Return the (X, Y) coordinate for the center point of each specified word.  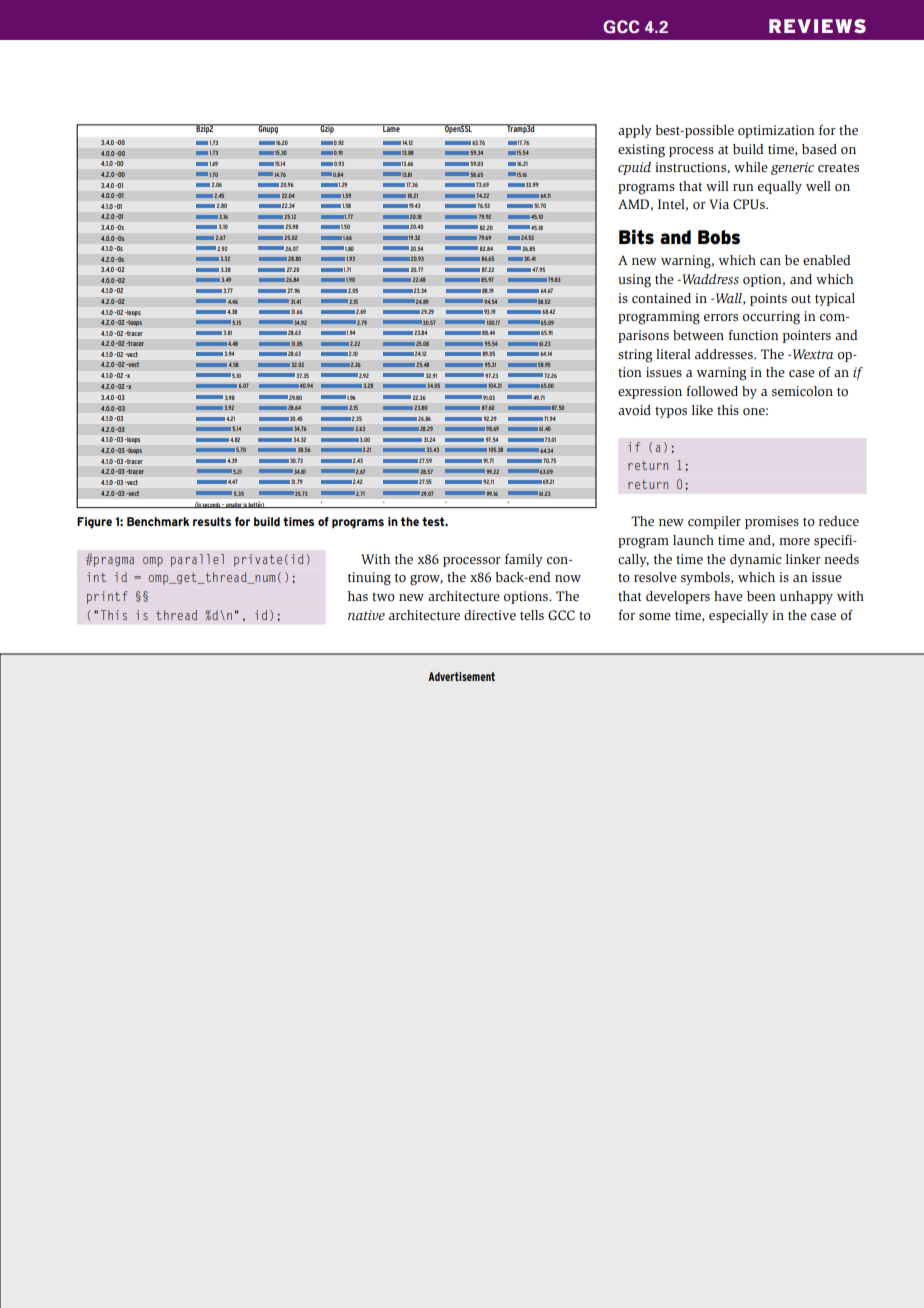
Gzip (327, 129)
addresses (725, 354)
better (256, 504)
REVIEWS (817, 26)
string (635, 356)
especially (738, 616)
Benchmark (158, 521)
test (434, 521)
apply (635, 131)
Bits (636, 237)
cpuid (634, 168)
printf (107, 597)
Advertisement (461, 676)
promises (772, 522)
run (743, 187)
